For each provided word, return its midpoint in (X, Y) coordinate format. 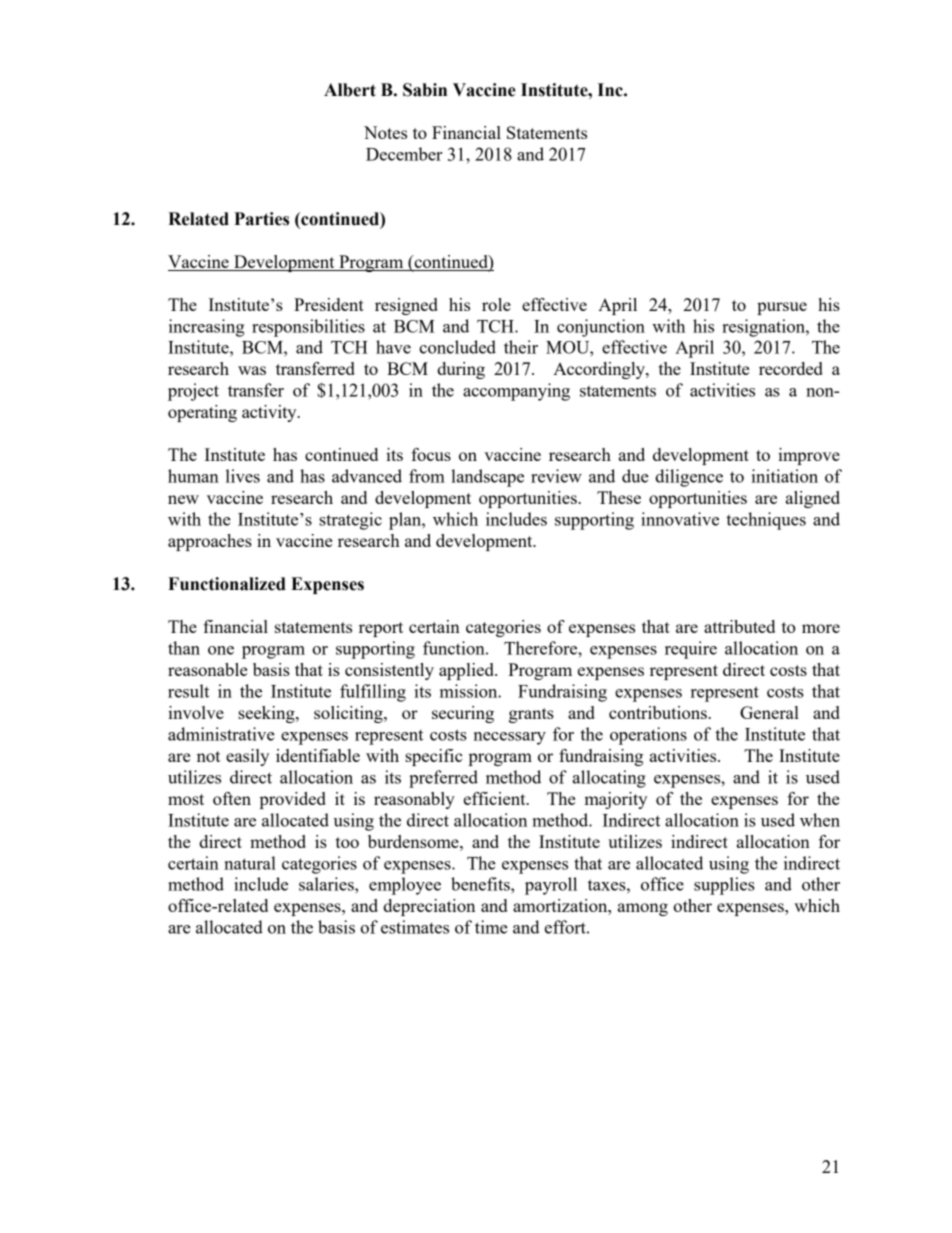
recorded (791, 368)
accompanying (516, 392)
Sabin (425, 90)
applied (467, 671)
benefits (481, 884)
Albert (350, 90)
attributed (739, 626)
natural (250, 863)
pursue (782, 308)
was (252, 370)
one (221, 650)
